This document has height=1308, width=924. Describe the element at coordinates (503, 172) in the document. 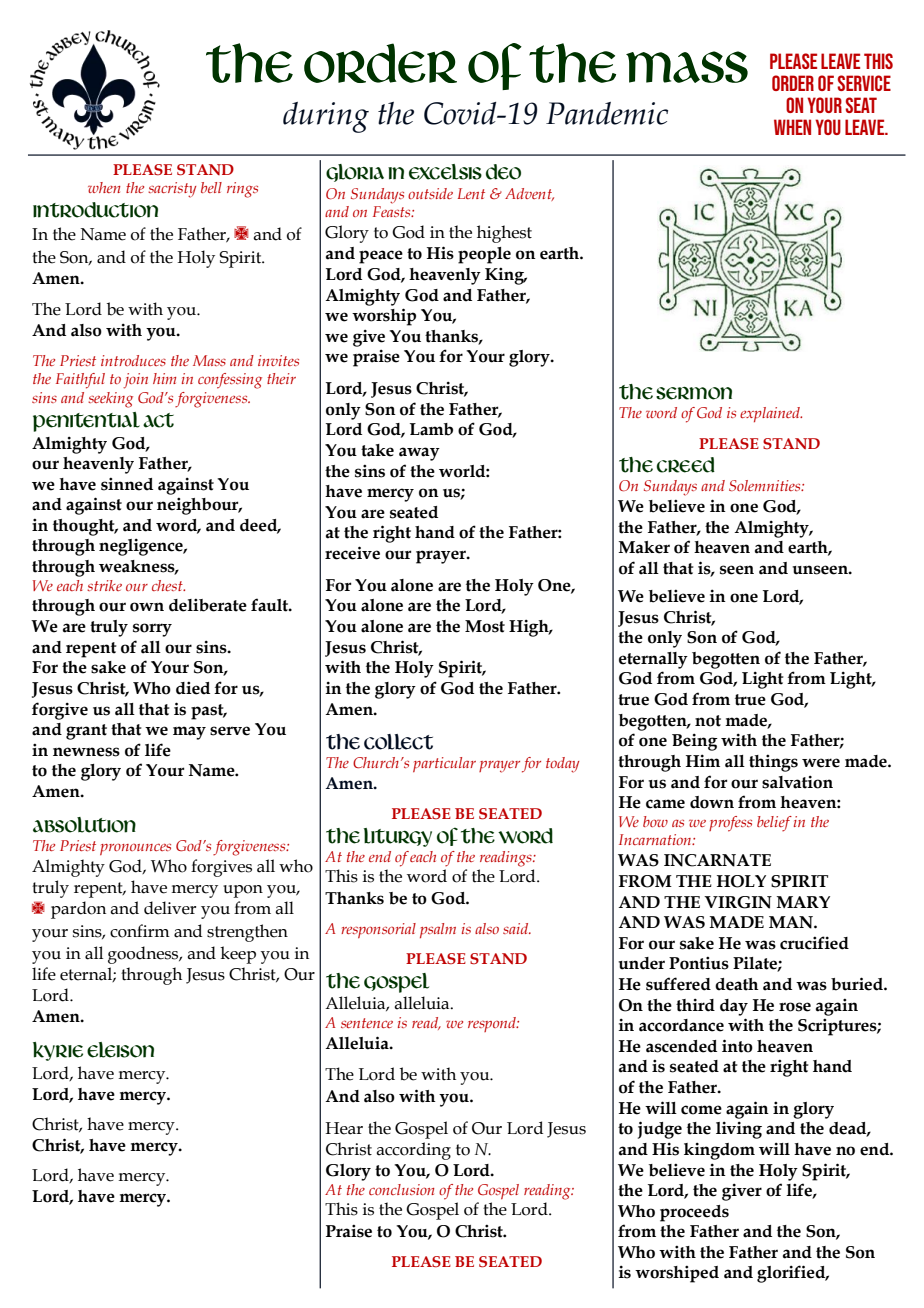

I see `Deo` at that location.
